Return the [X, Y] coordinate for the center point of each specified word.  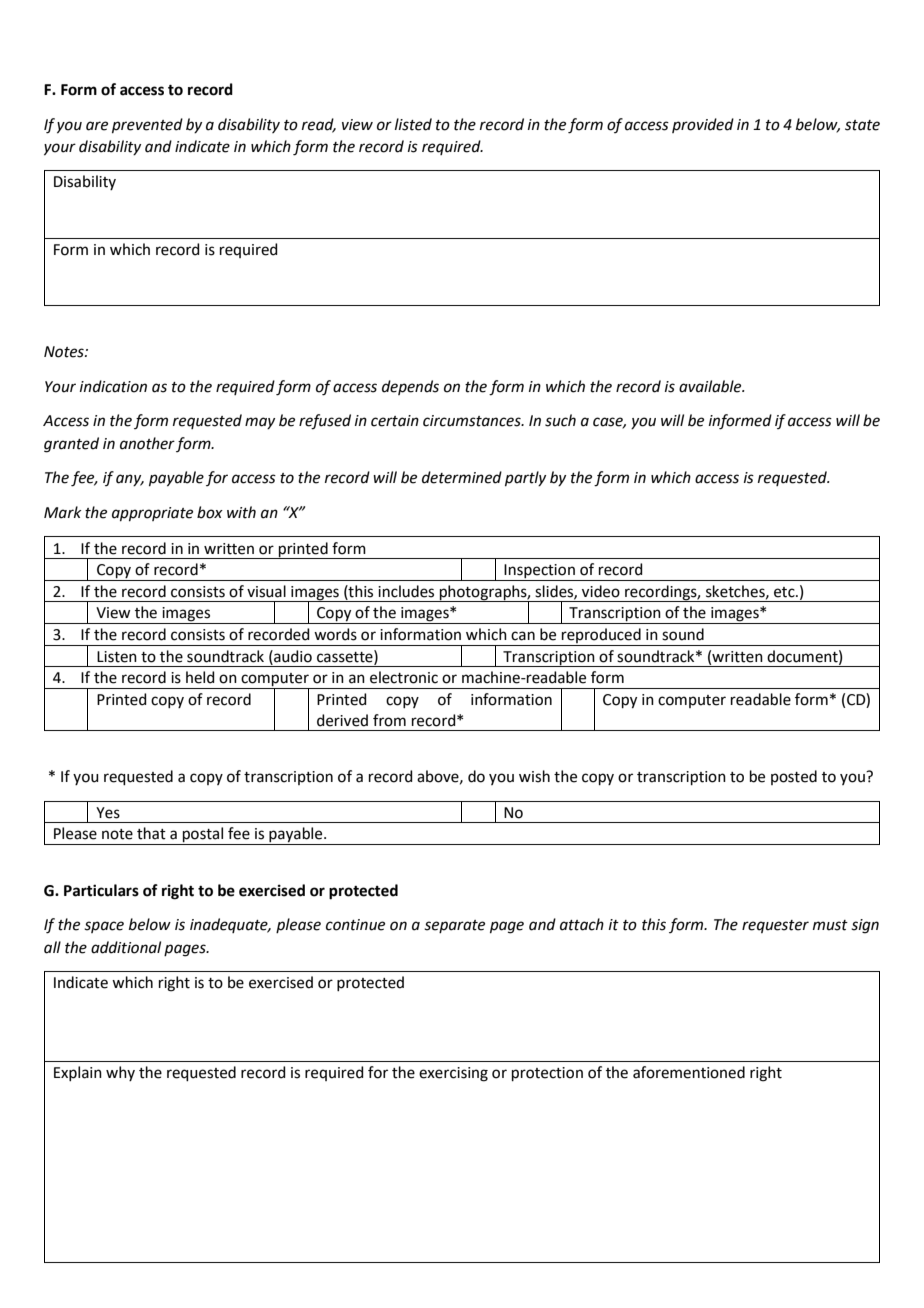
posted [794, 777]
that [151, 833]
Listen [117, 657]
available [711, 386]
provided [703, 125]
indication [113, 386]
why [120, 1073]
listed [413, 124]
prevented [147, 125]
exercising [453, 1074]
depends [410, 387]
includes [406, 591]
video [601, 591]
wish [534, 776]
